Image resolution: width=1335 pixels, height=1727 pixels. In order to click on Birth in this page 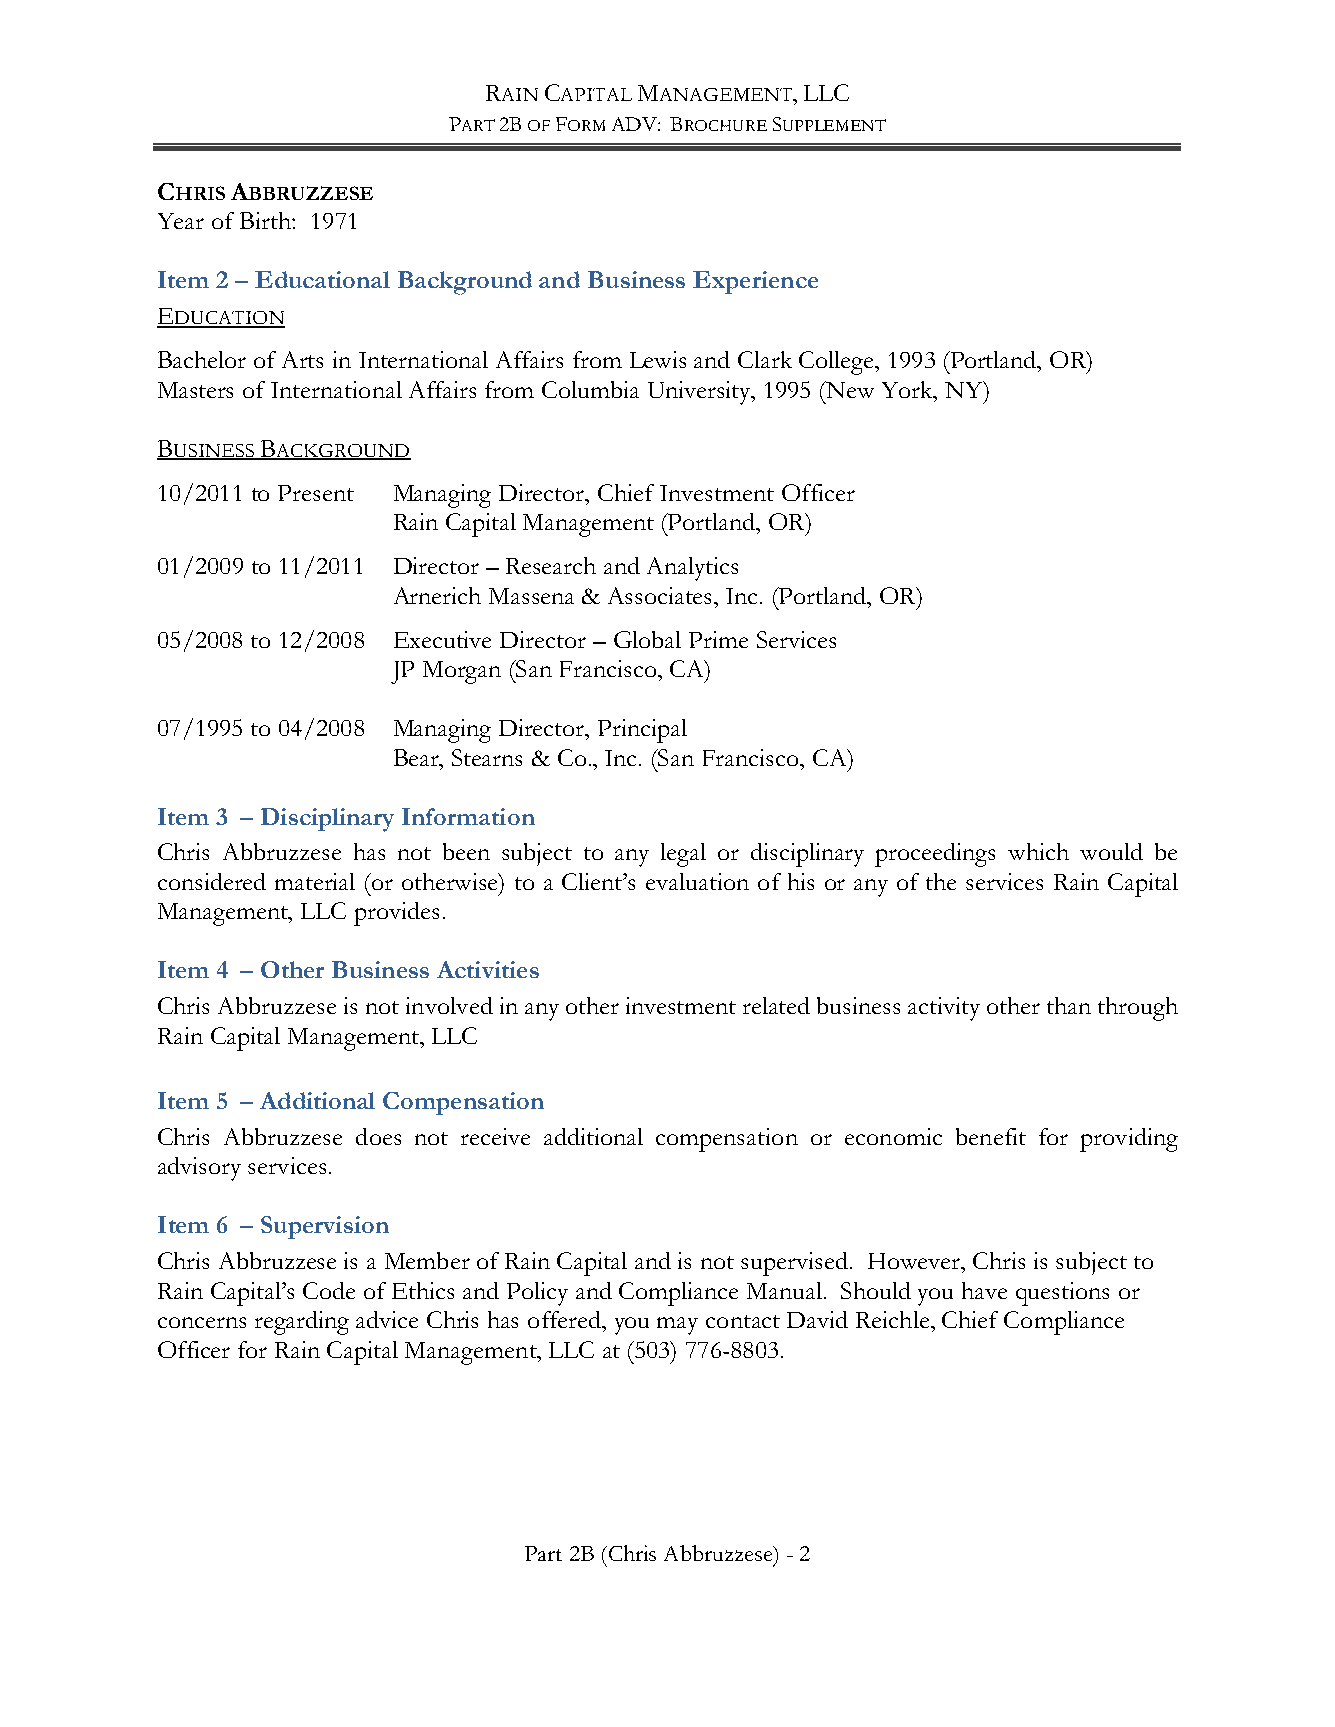, I will do `click(266, 220)`.
